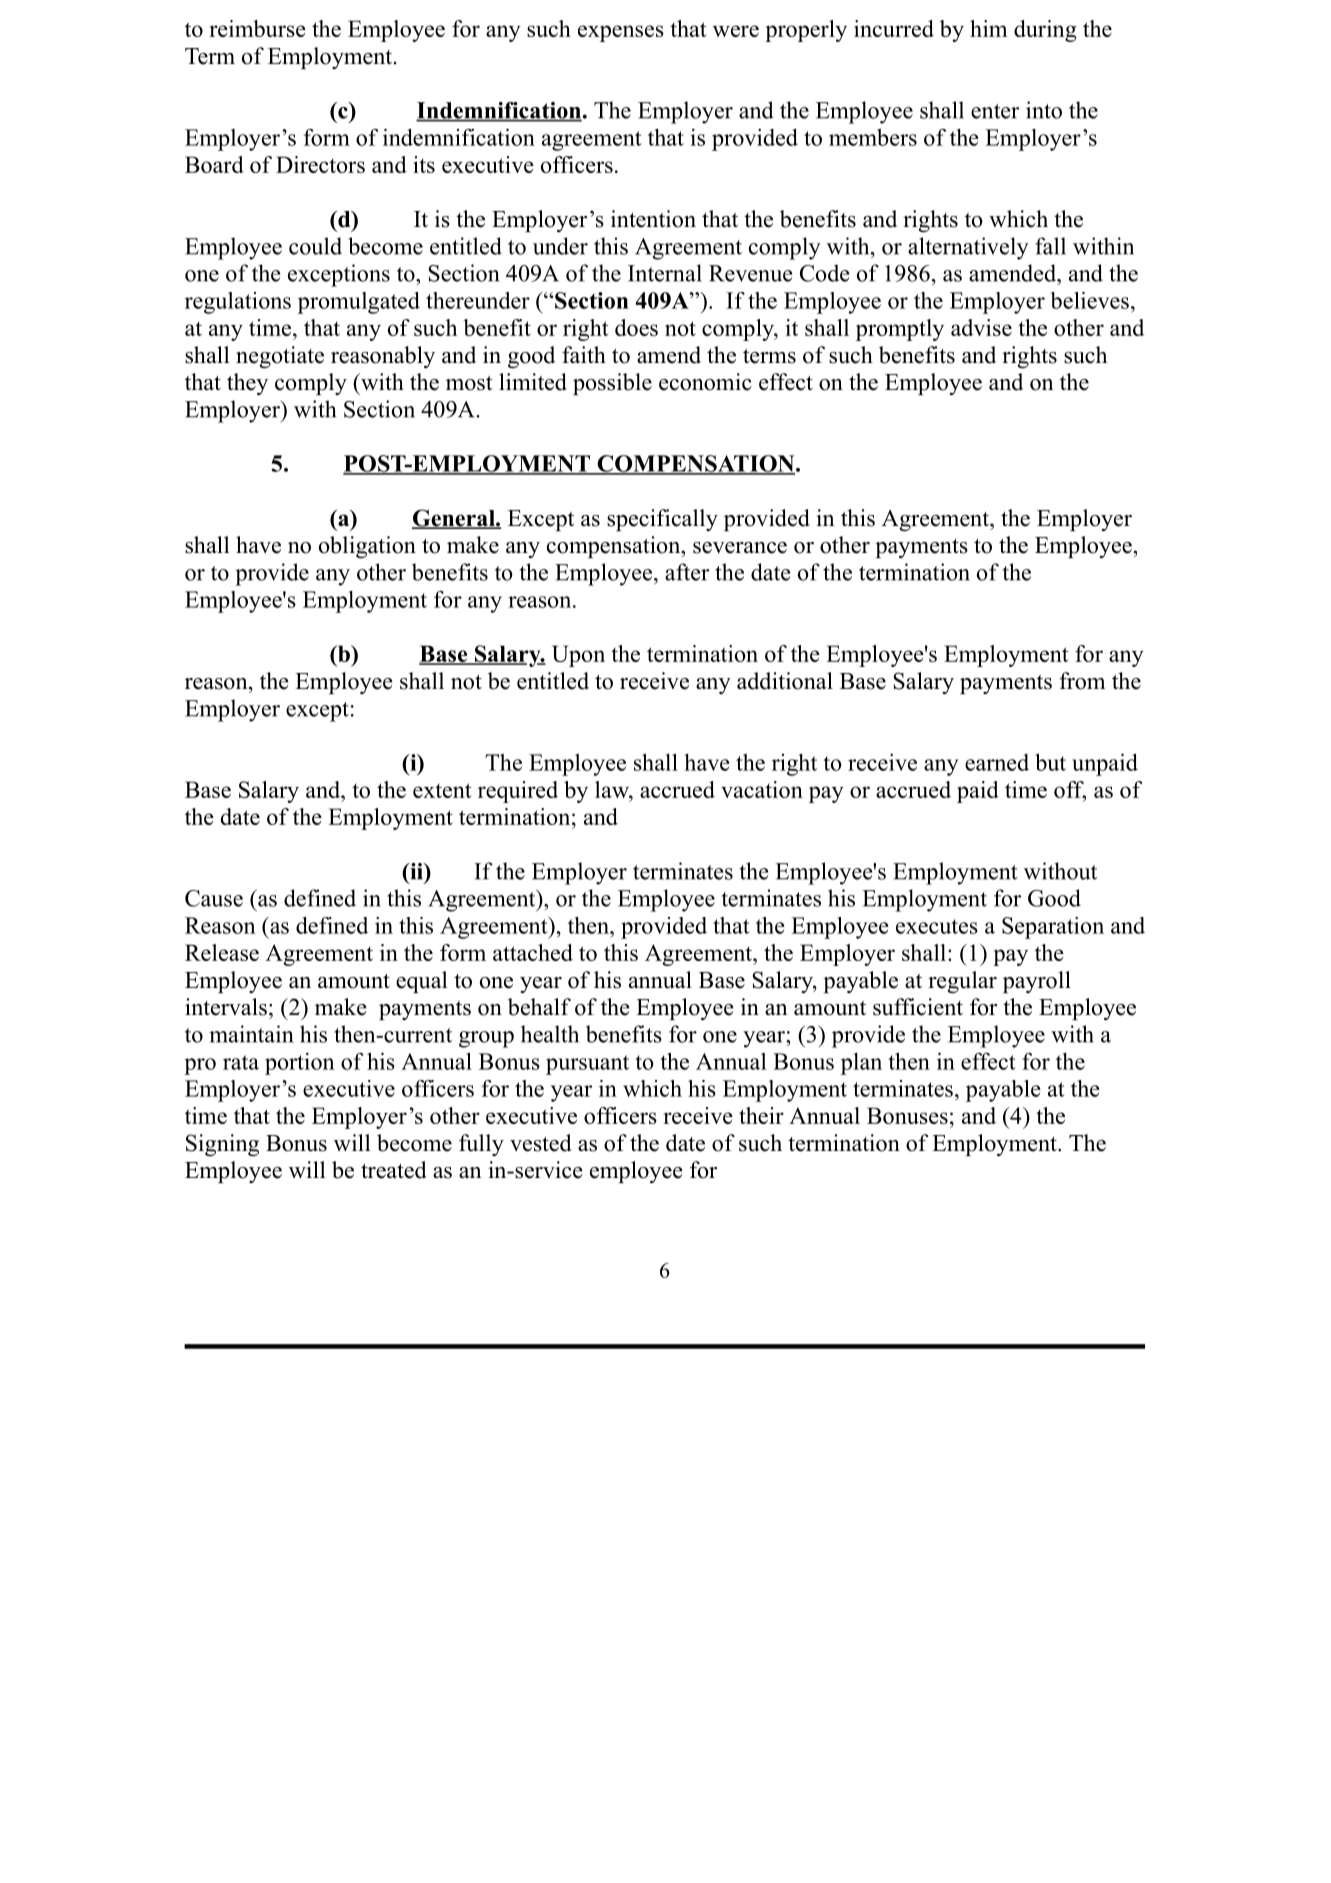 The image size is (1331, 1883). I want to click on treated, so click(394, 1170).
